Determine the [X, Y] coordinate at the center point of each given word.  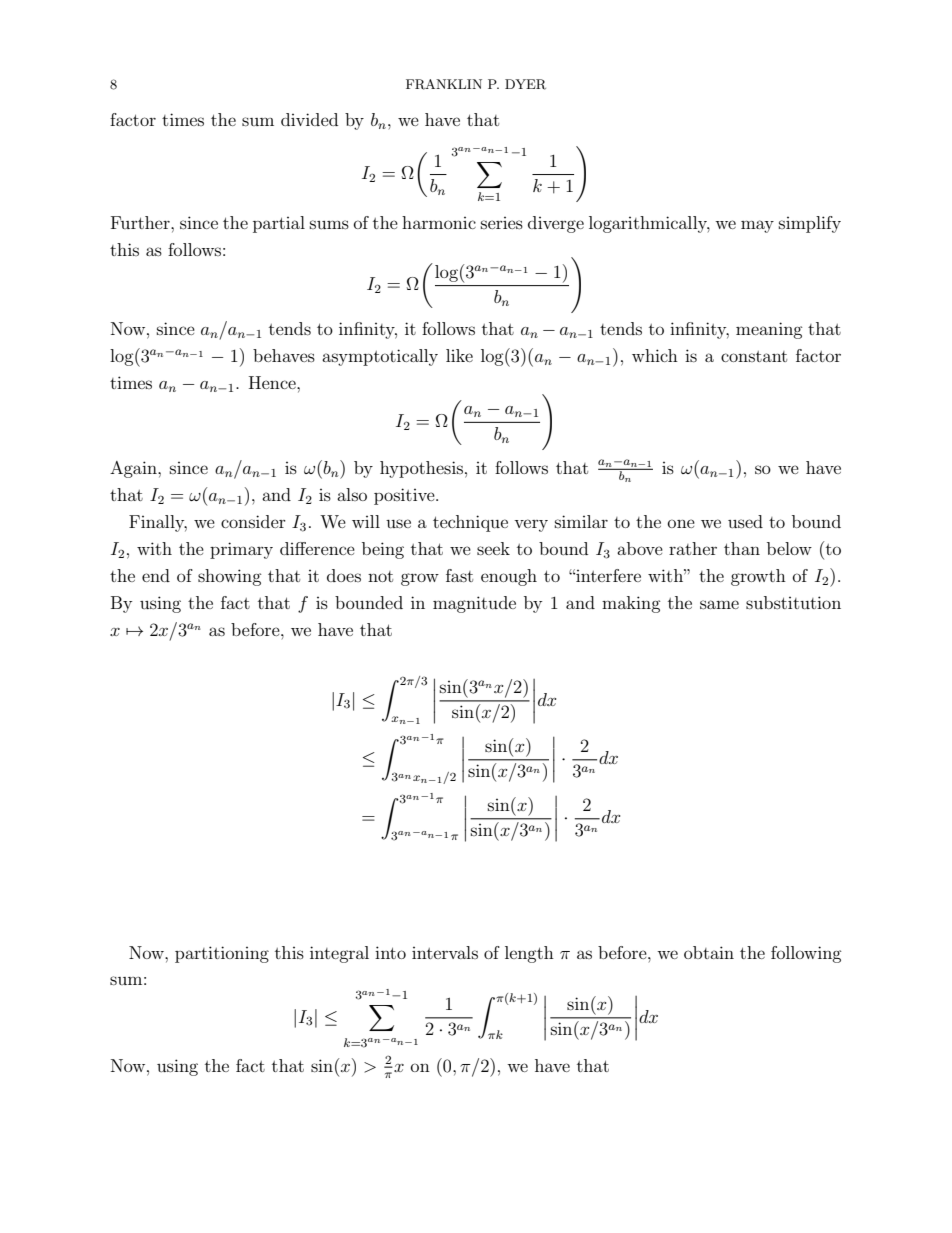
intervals [445, 952]
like [459, 355]
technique [470, 523]
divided [309, 119]
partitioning [222, 954]
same [719, 604]
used [745, 521]
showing [230, 577]
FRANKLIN [444, 84]
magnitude [474, 604]
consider [253, 521]
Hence [273, 382]
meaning [769, 330]
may [757, 226]
